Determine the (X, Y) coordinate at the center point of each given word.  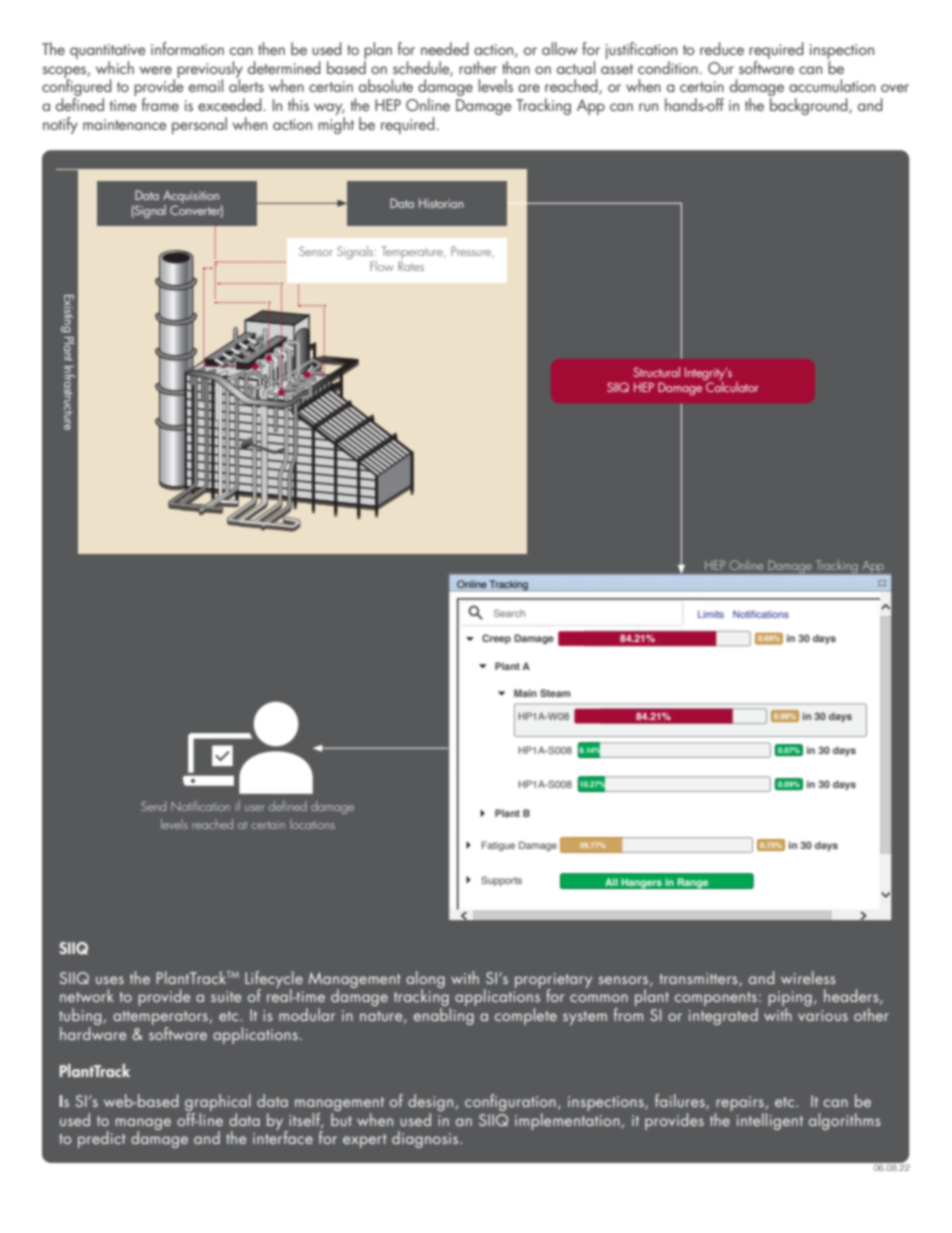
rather (478, 67)
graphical (218, 1102)
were (155, 70)
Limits (711, 614)
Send (153, 806)
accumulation (832, 85)
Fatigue (498, 846)
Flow (382, 266)
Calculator (731, 385)
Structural (656, 372)
